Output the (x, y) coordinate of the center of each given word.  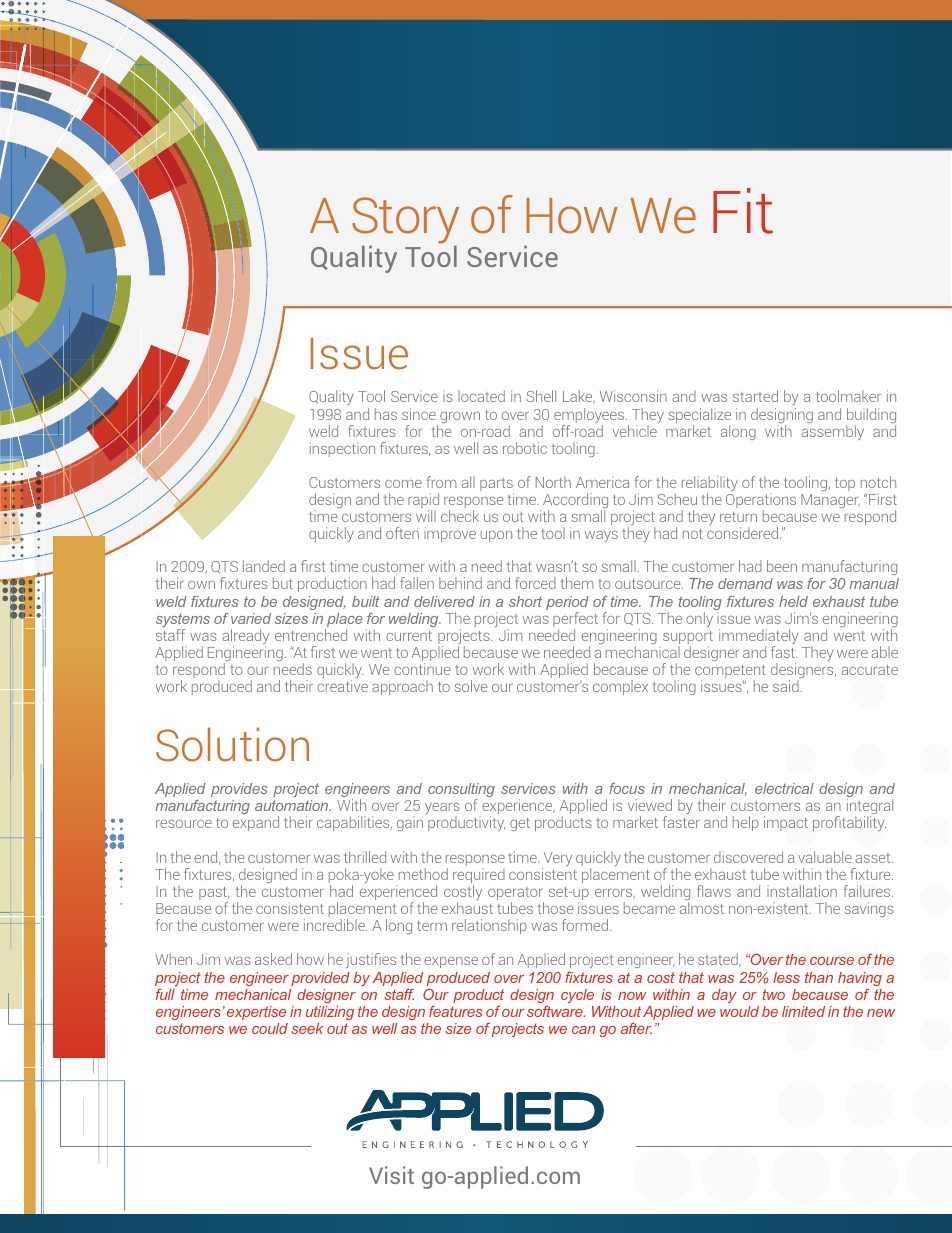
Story (405, 222)
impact (786, 823)
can (583, 1030)
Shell (541, 396)
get (520, 824)
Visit (391, 1175)
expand (256, 823)
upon (496, 536)
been (782, 566)
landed (264, 566)
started (755, 396)
